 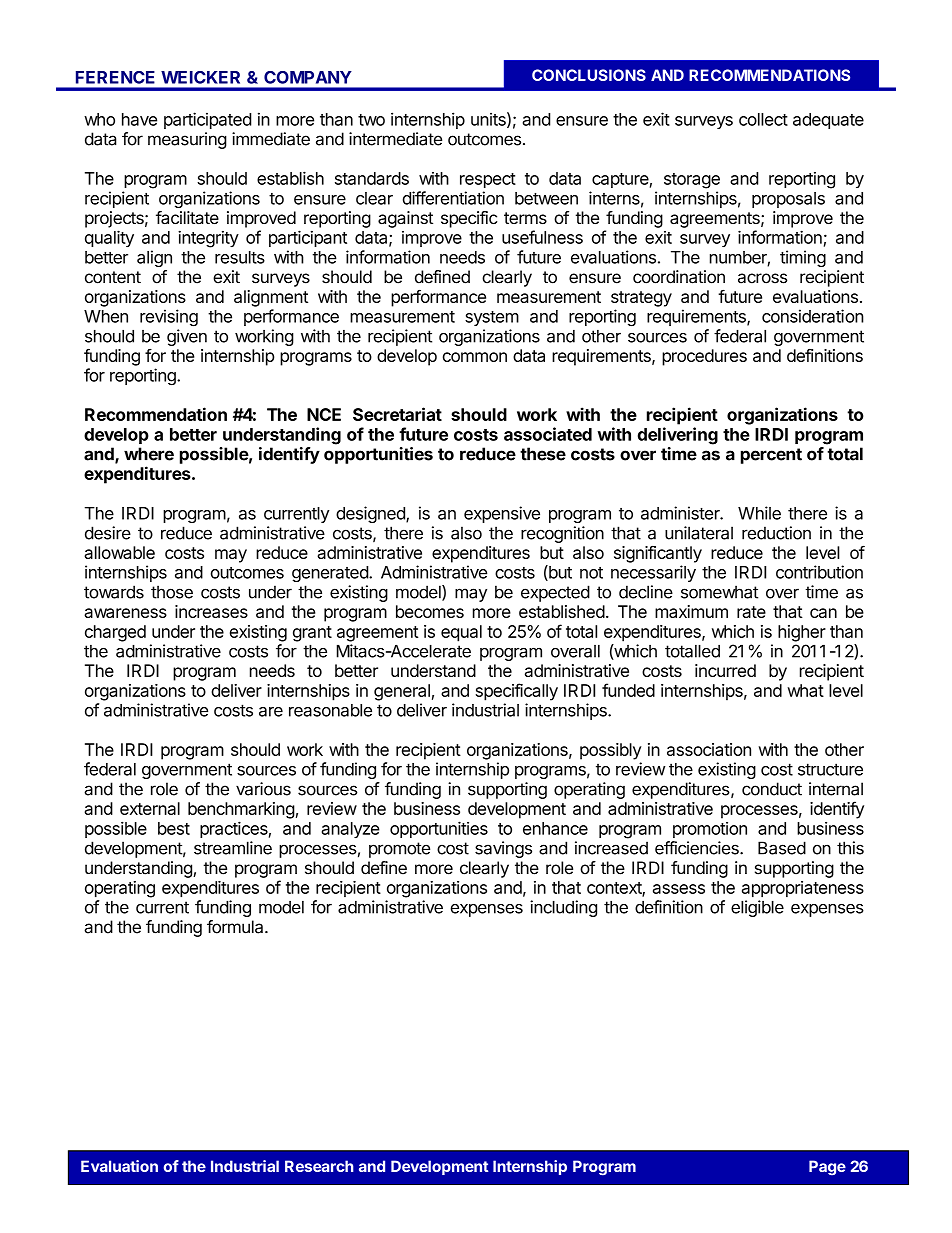 I want to click on Research, so click(x=319, y=1166).
